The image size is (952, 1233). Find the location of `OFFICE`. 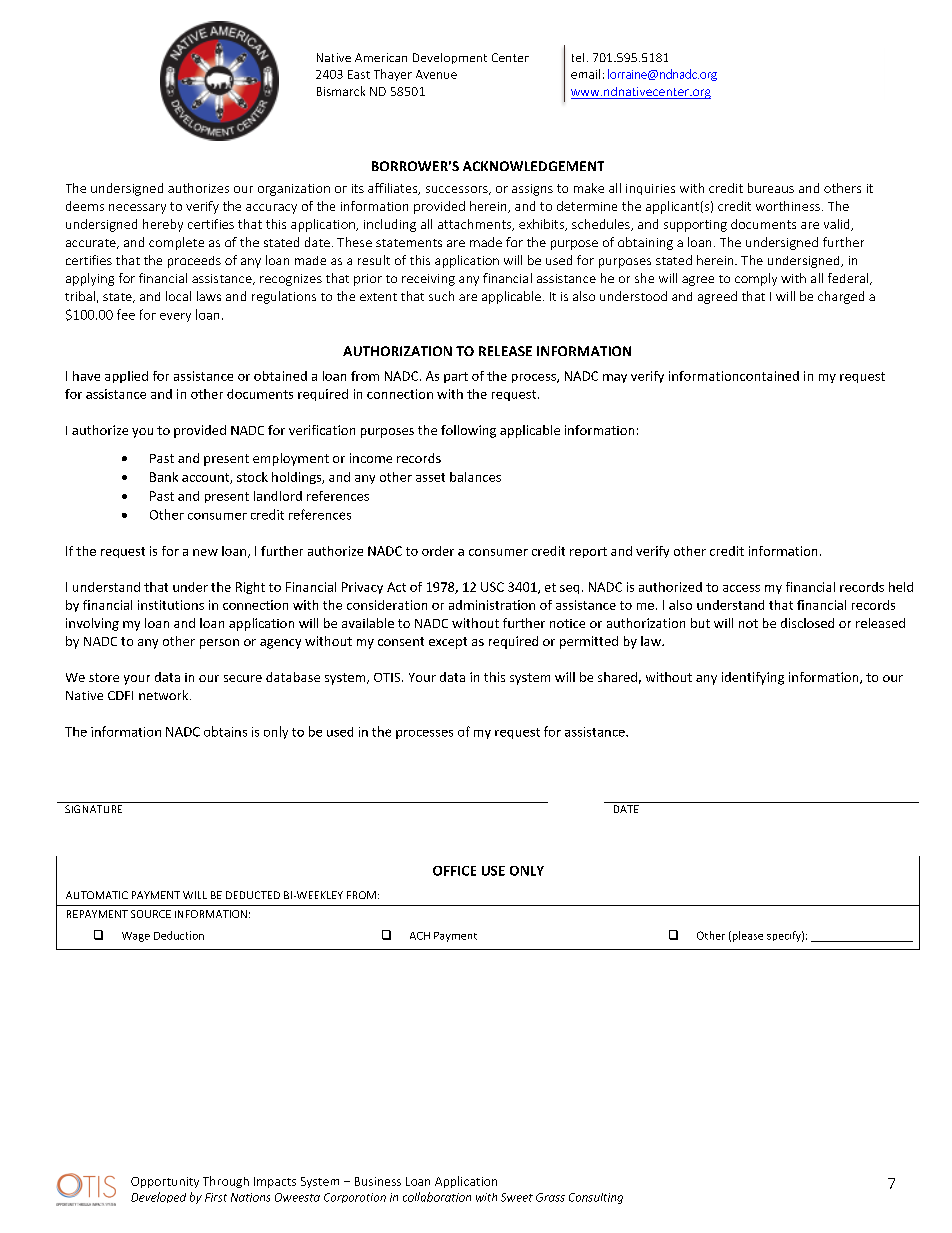

OFFICE is located at coordinates (454, 871).
